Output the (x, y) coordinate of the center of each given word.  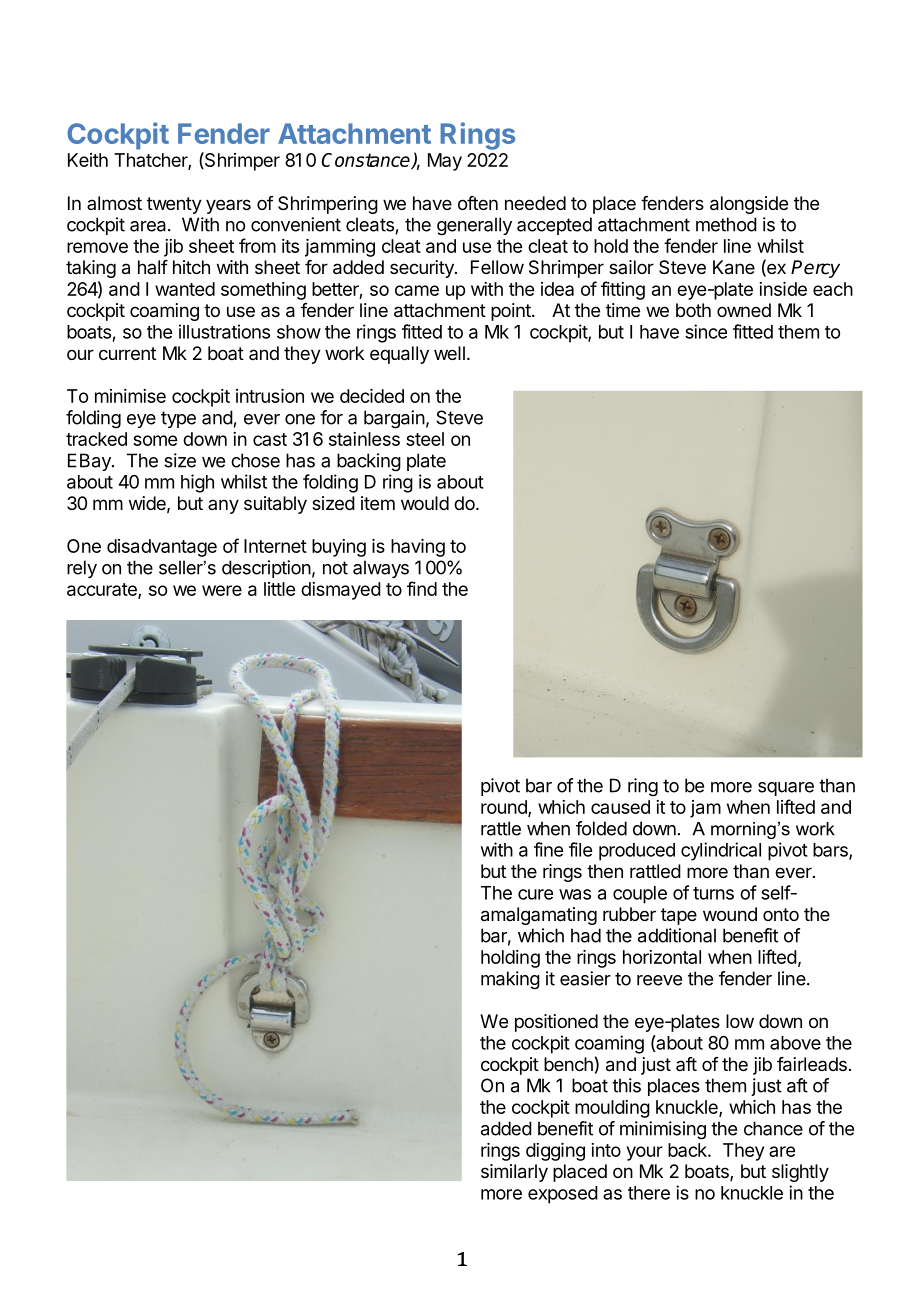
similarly (514, 1173)
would (425, 503)
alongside (749, 205)
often (478, 203)
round (505, 808)
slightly (800, 1173)
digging (555, 1152)
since (706, 331)
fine (548, 849)
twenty (174, 205)
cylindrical (721, 851)
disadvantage (162, 548)
